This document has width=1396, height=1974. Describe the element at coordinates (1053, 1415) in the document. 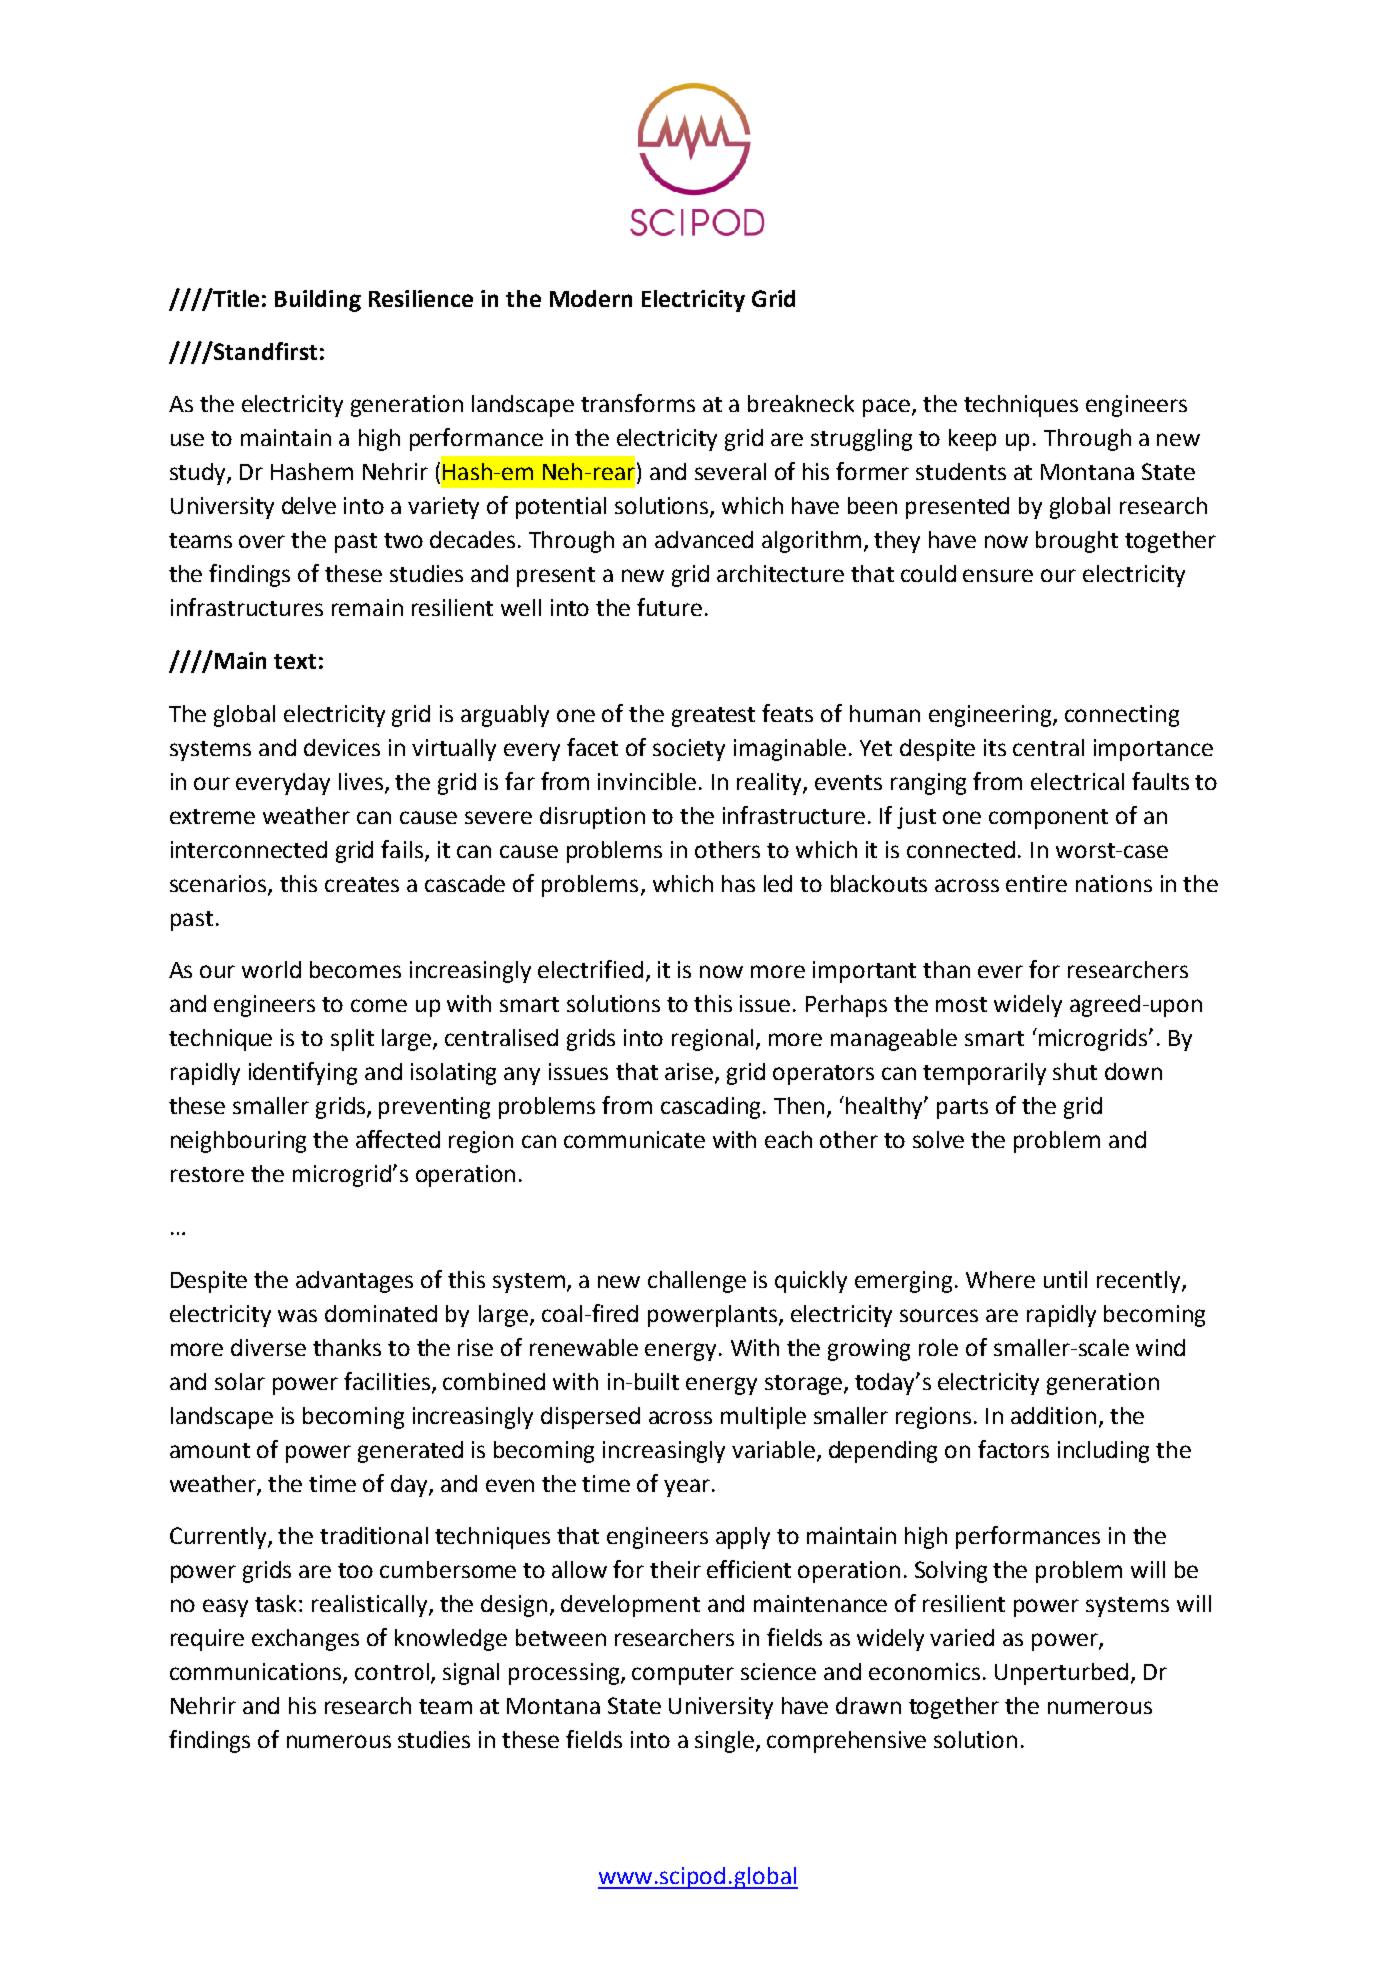

I see `addition` at that location.
